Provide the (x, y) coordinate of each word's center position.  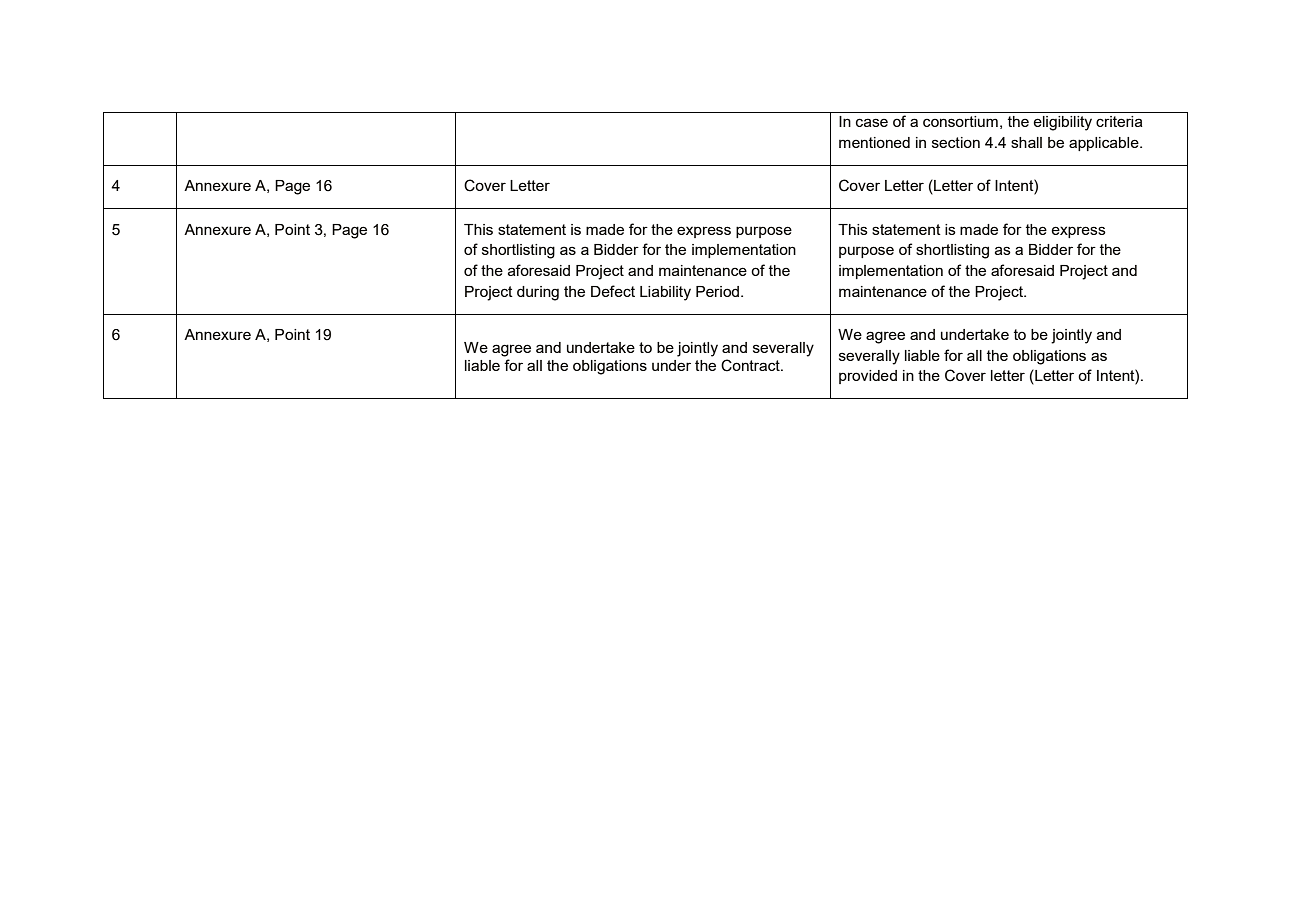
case (872, 122)
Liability (665, 293)
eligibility (1063, 123)
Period (719, 291)
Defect (613, 291)
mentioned (874, 142)
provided (868, 377)
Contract (751, 365)
